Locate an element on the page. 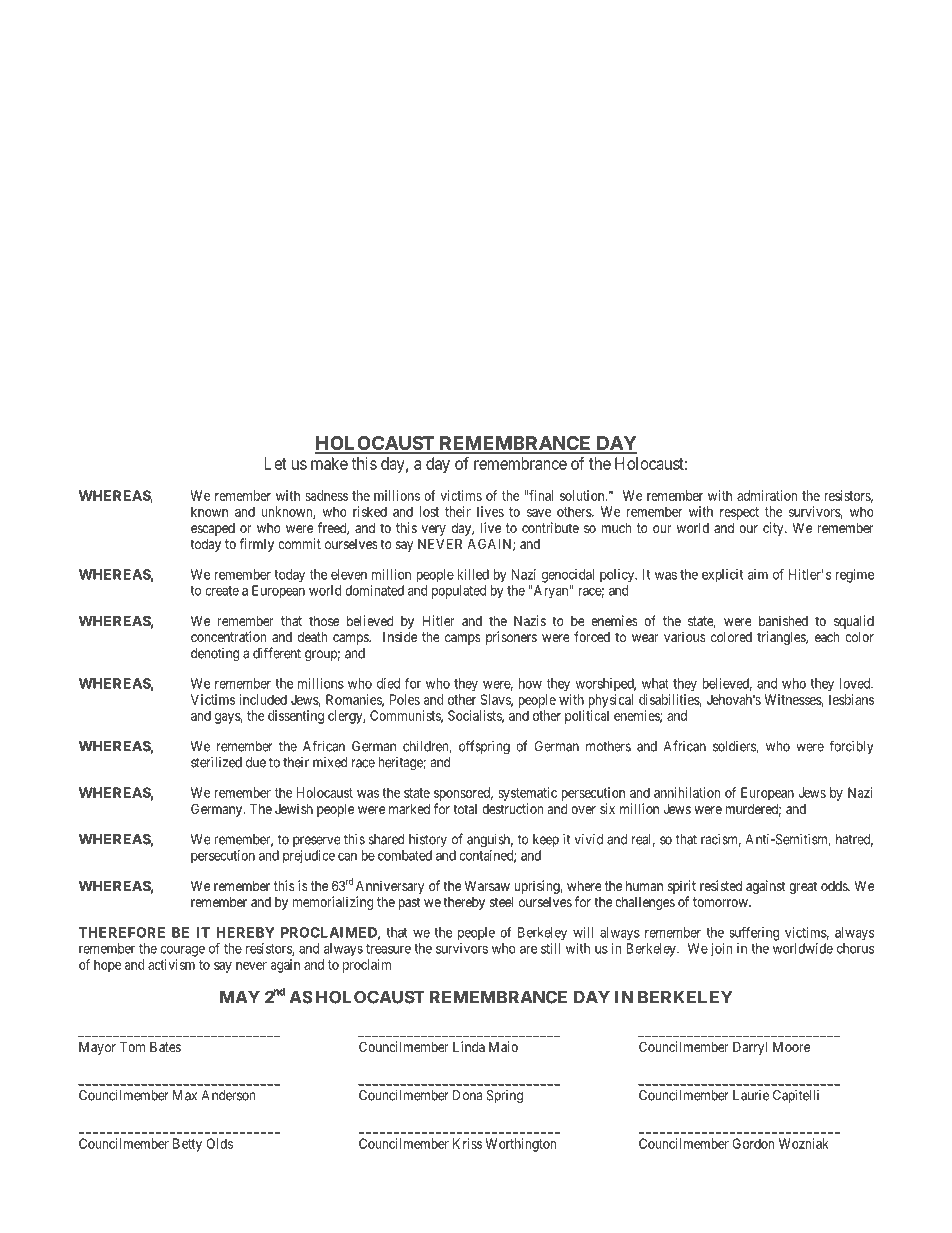  total is located at coordinates (465, 809).
